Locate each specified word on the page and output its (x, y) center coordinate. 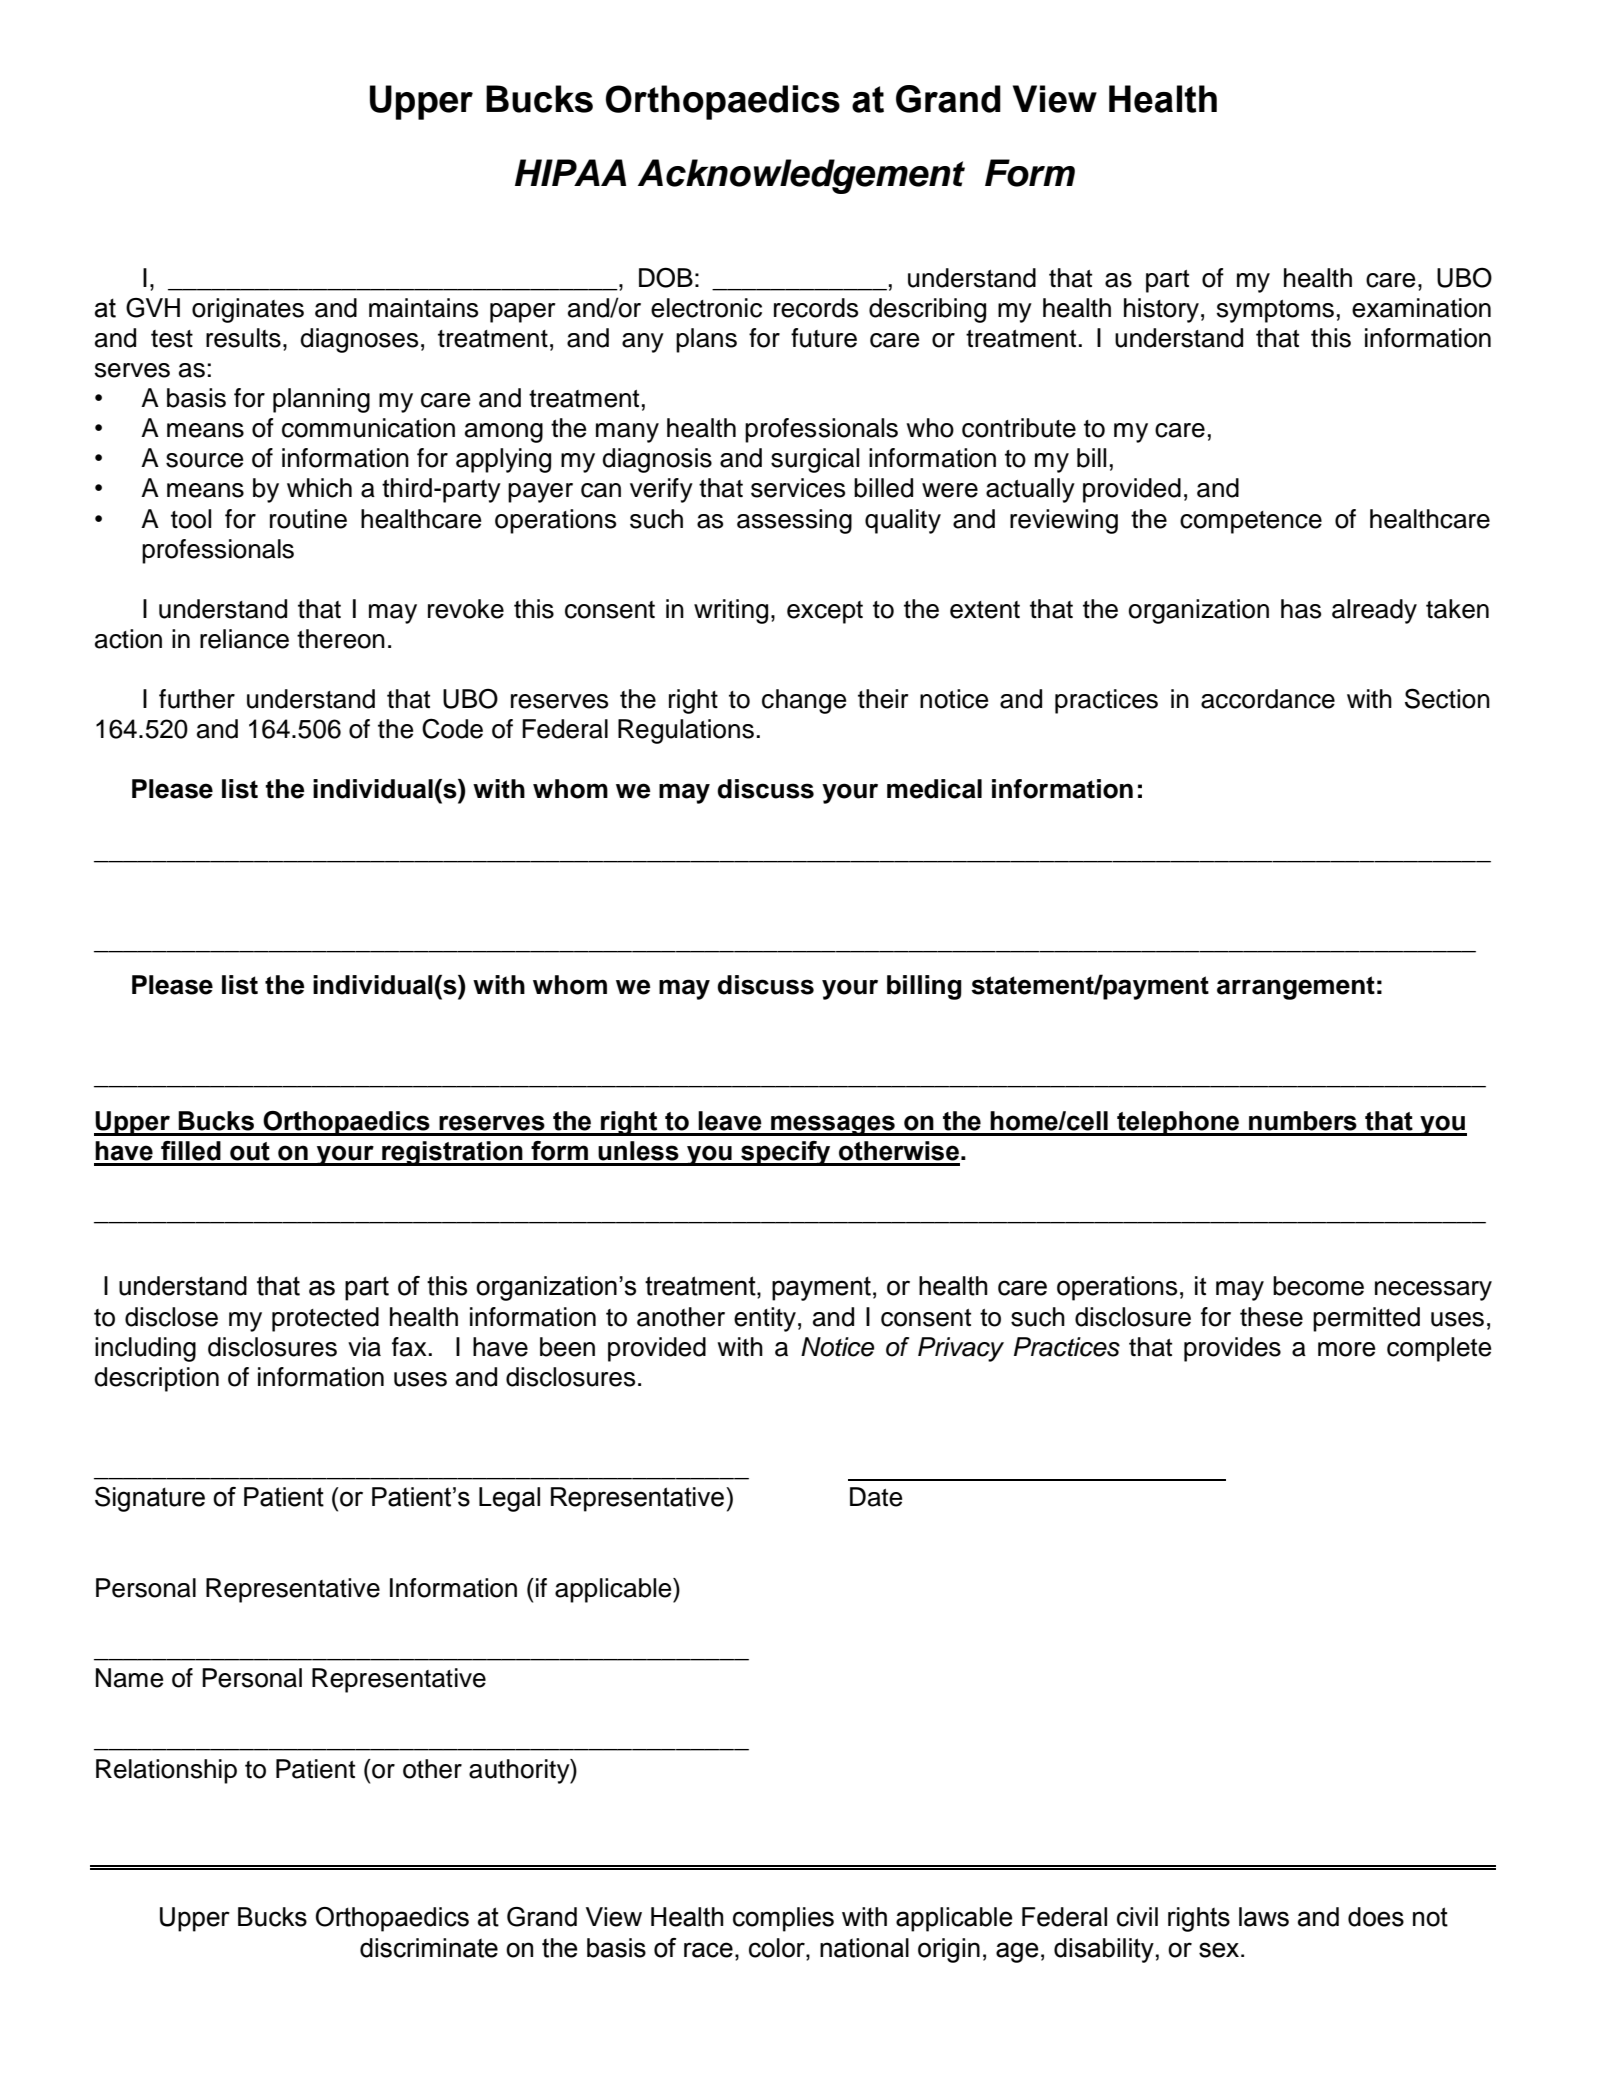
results (243, 338)
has (1301, 609)
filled (191, 1151)
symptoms (1275, 311)
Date (876, 1497)
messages (833, 1125)
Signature (150, 1499)
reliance (244, 639)
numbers (1303, 1121)
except (825, 612)
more (1346, 1349)
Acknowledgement (801, 176)
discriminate (429, 1948)
